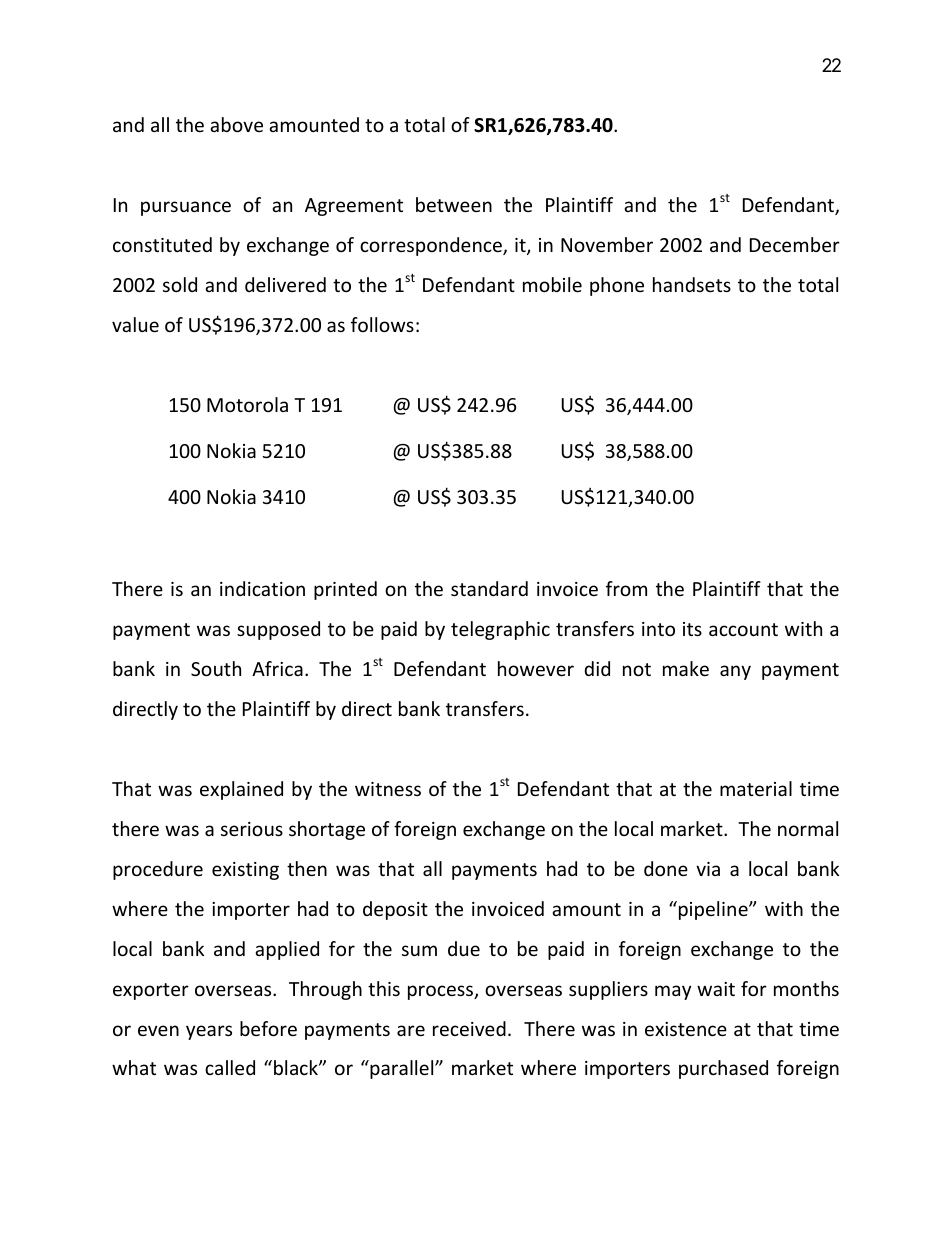 The width and height of the screenshot is (952, 1233). Describe the element at coordinates (454, 204) in the screenshot. I see `between` at that location.
